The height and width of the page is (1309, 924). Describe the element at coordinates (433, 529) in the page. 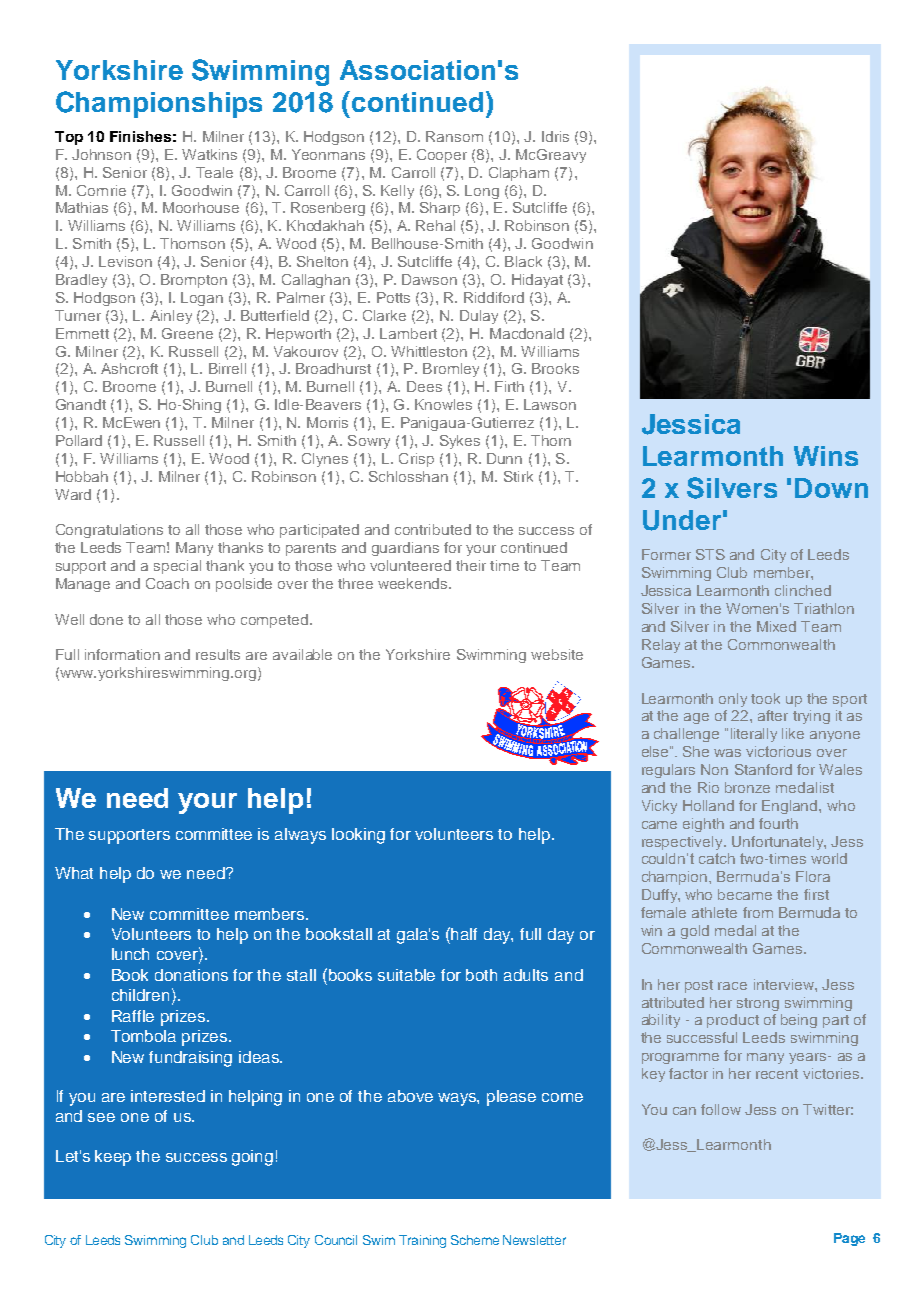

I see `contributed` at that location.
